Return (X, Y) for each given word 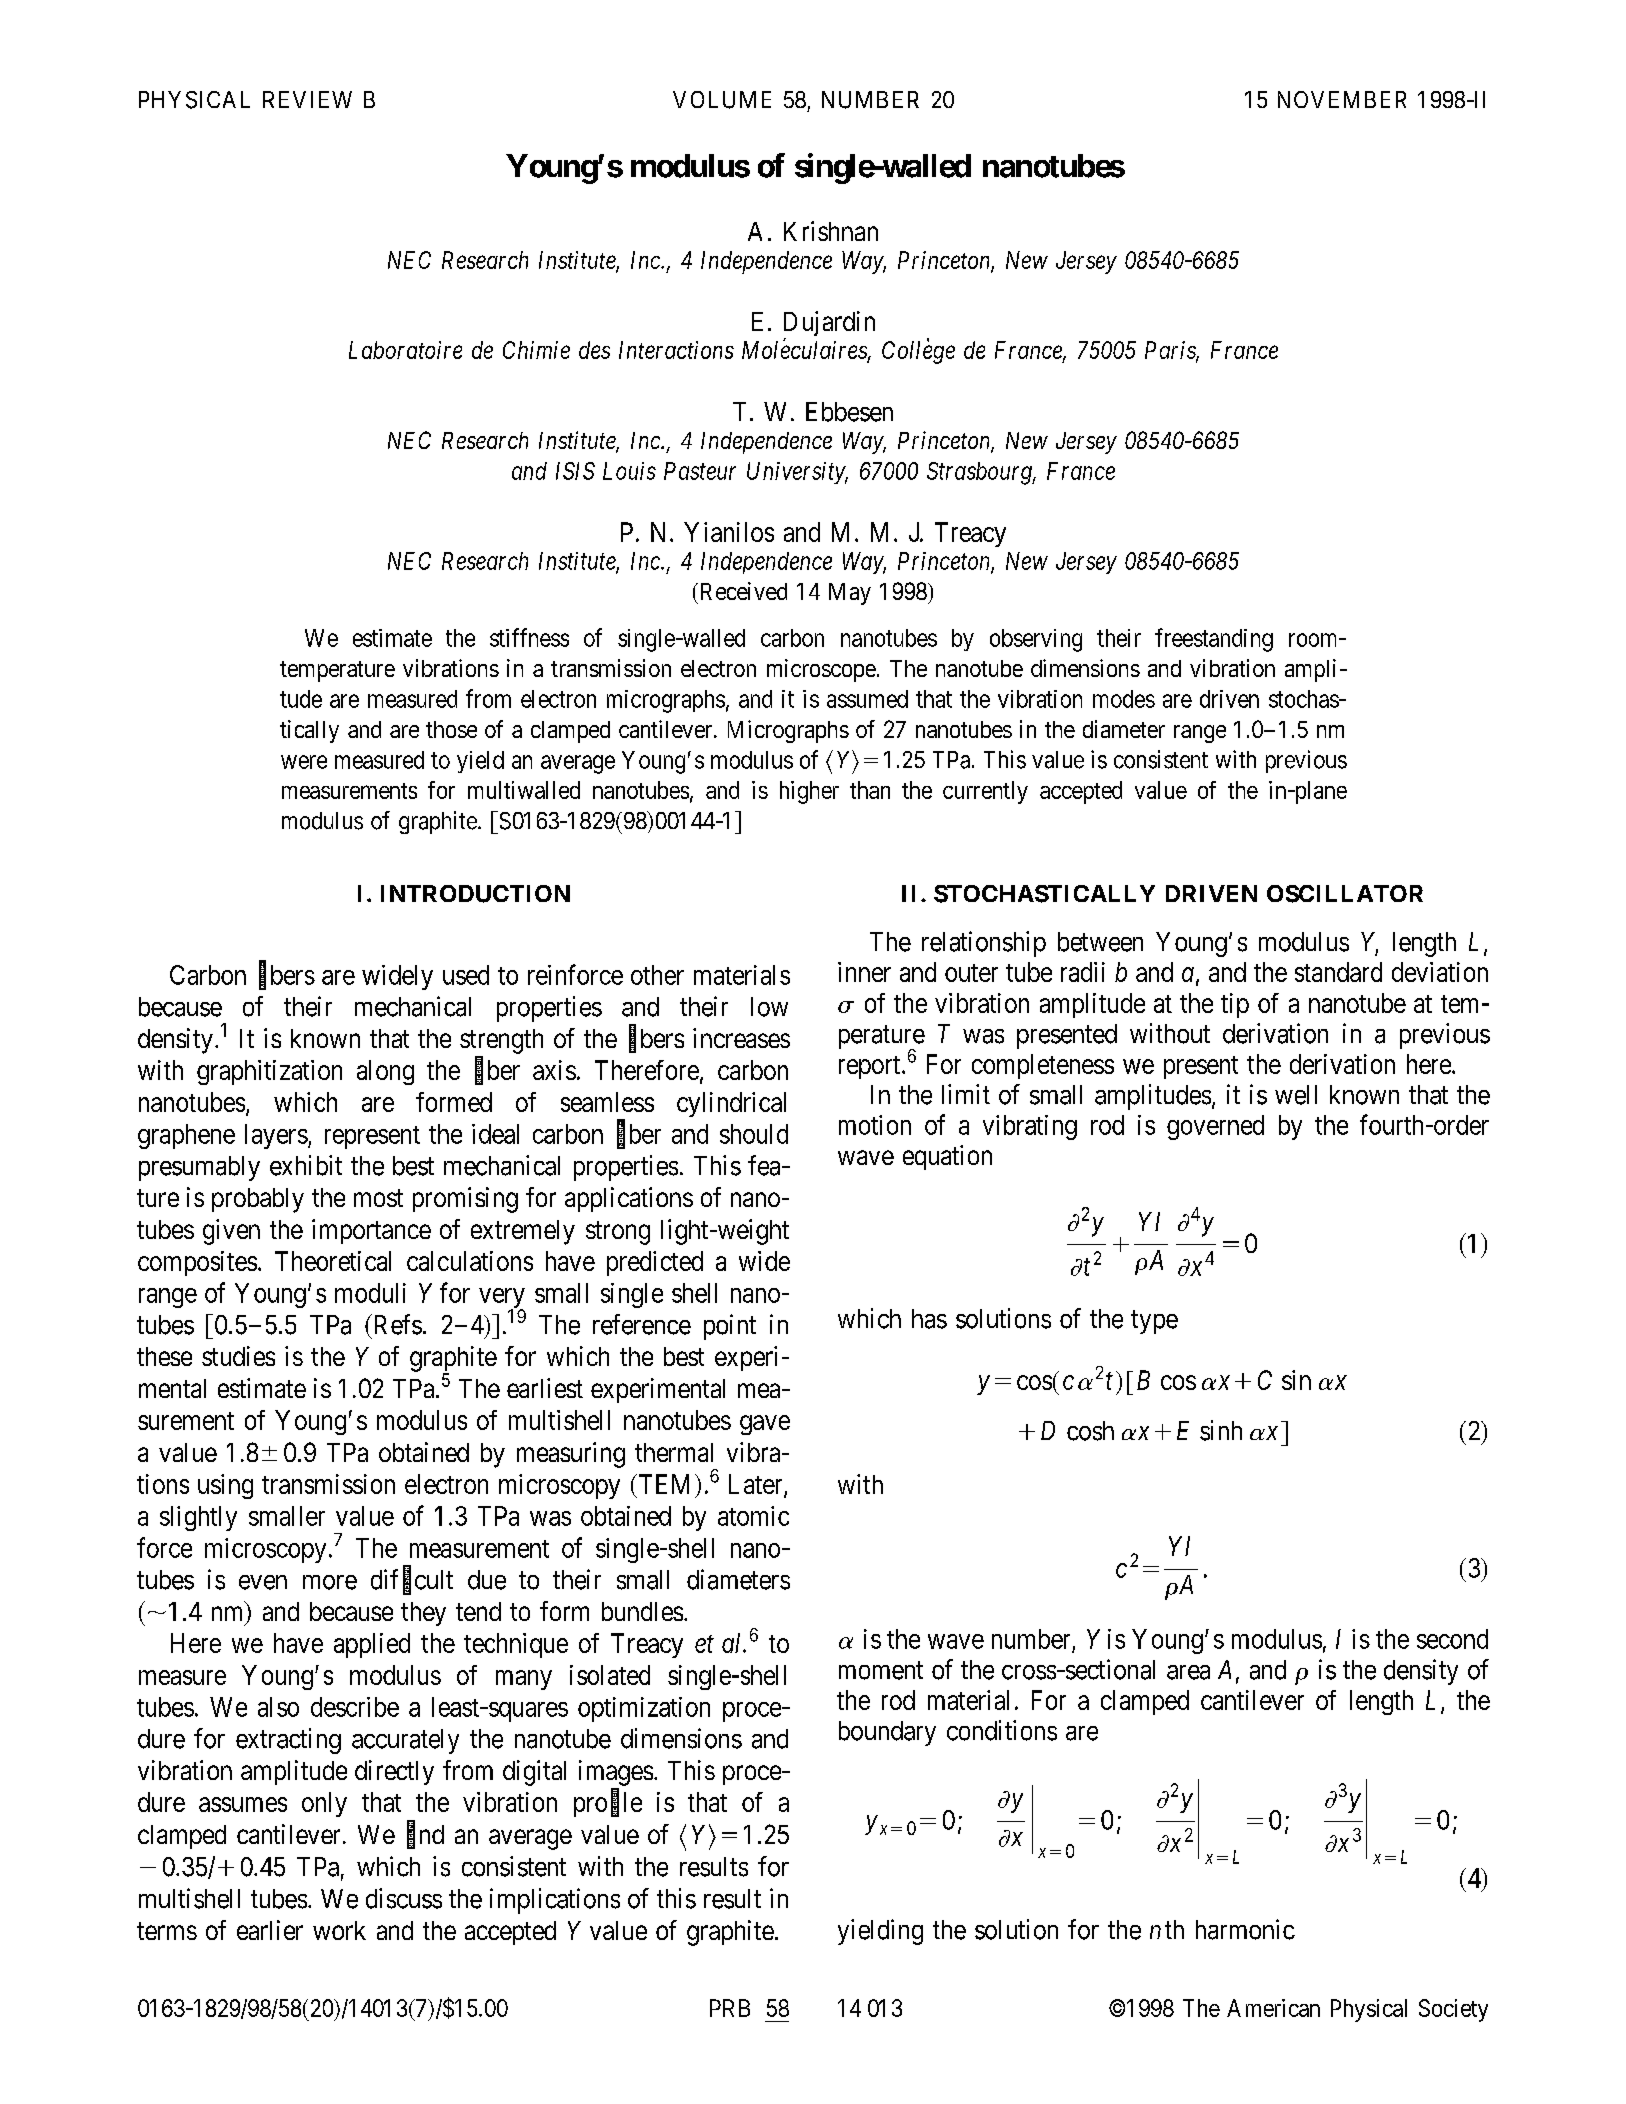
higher (809, 792)
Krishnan (831, 231)
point (730, 1327)
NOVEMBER (1342, 99)
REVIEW (307, 99)
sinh (1221, 1430)
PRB (730, 2008)
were (304, 762)
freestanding (1214, 640)
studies (238, 1356)
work (339, 1930)
